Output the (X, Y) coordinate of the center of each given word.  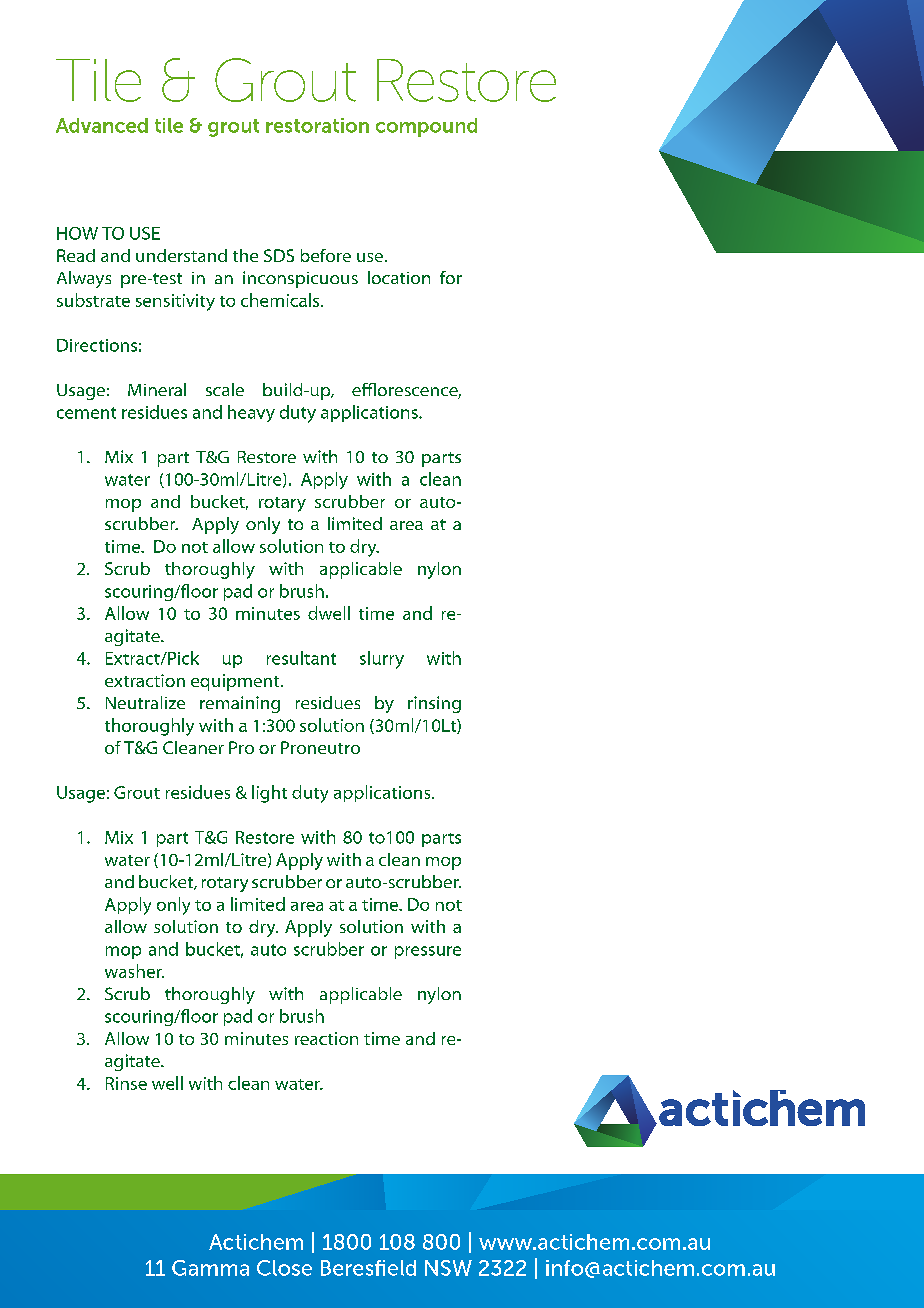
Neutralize (145, 702)
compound (426, 127)
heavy (251, 413)
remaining (240, 704)
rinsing (434, 704)
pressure (428, 952)
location (399, 277)
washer (134, 971)
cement (86, 413)
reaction (326, 1038)
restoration (317, 125)
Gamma (210, 1268)
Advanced (102, 125)
